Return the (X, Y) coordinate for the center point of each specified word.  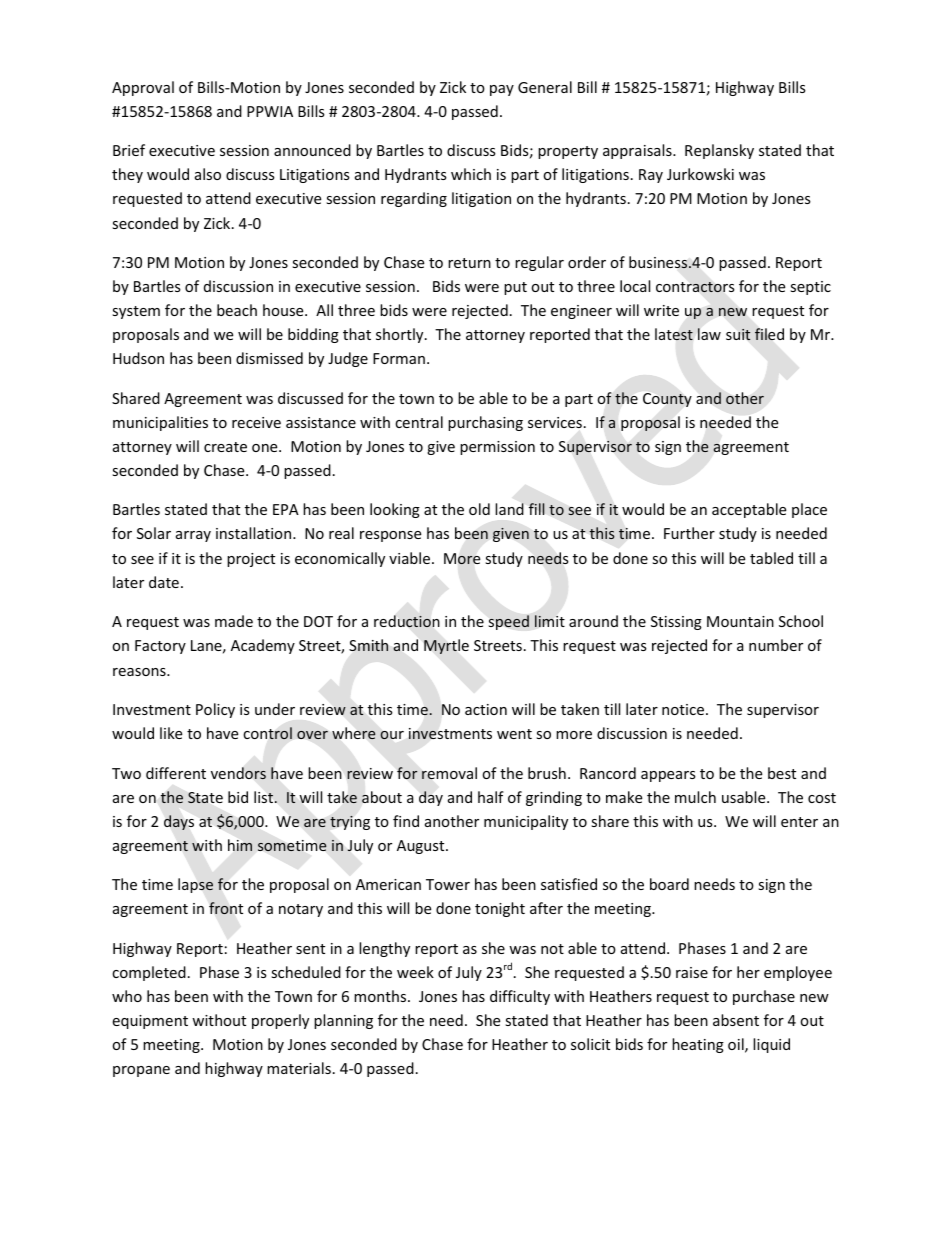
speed (508, 622)
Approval (143, 88)
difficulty (520, 997)
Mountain (740, 621)
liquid (771, 1045)
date (164, 582)
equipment (150, 1022)
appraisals (638, 151)
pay (502, 90)
